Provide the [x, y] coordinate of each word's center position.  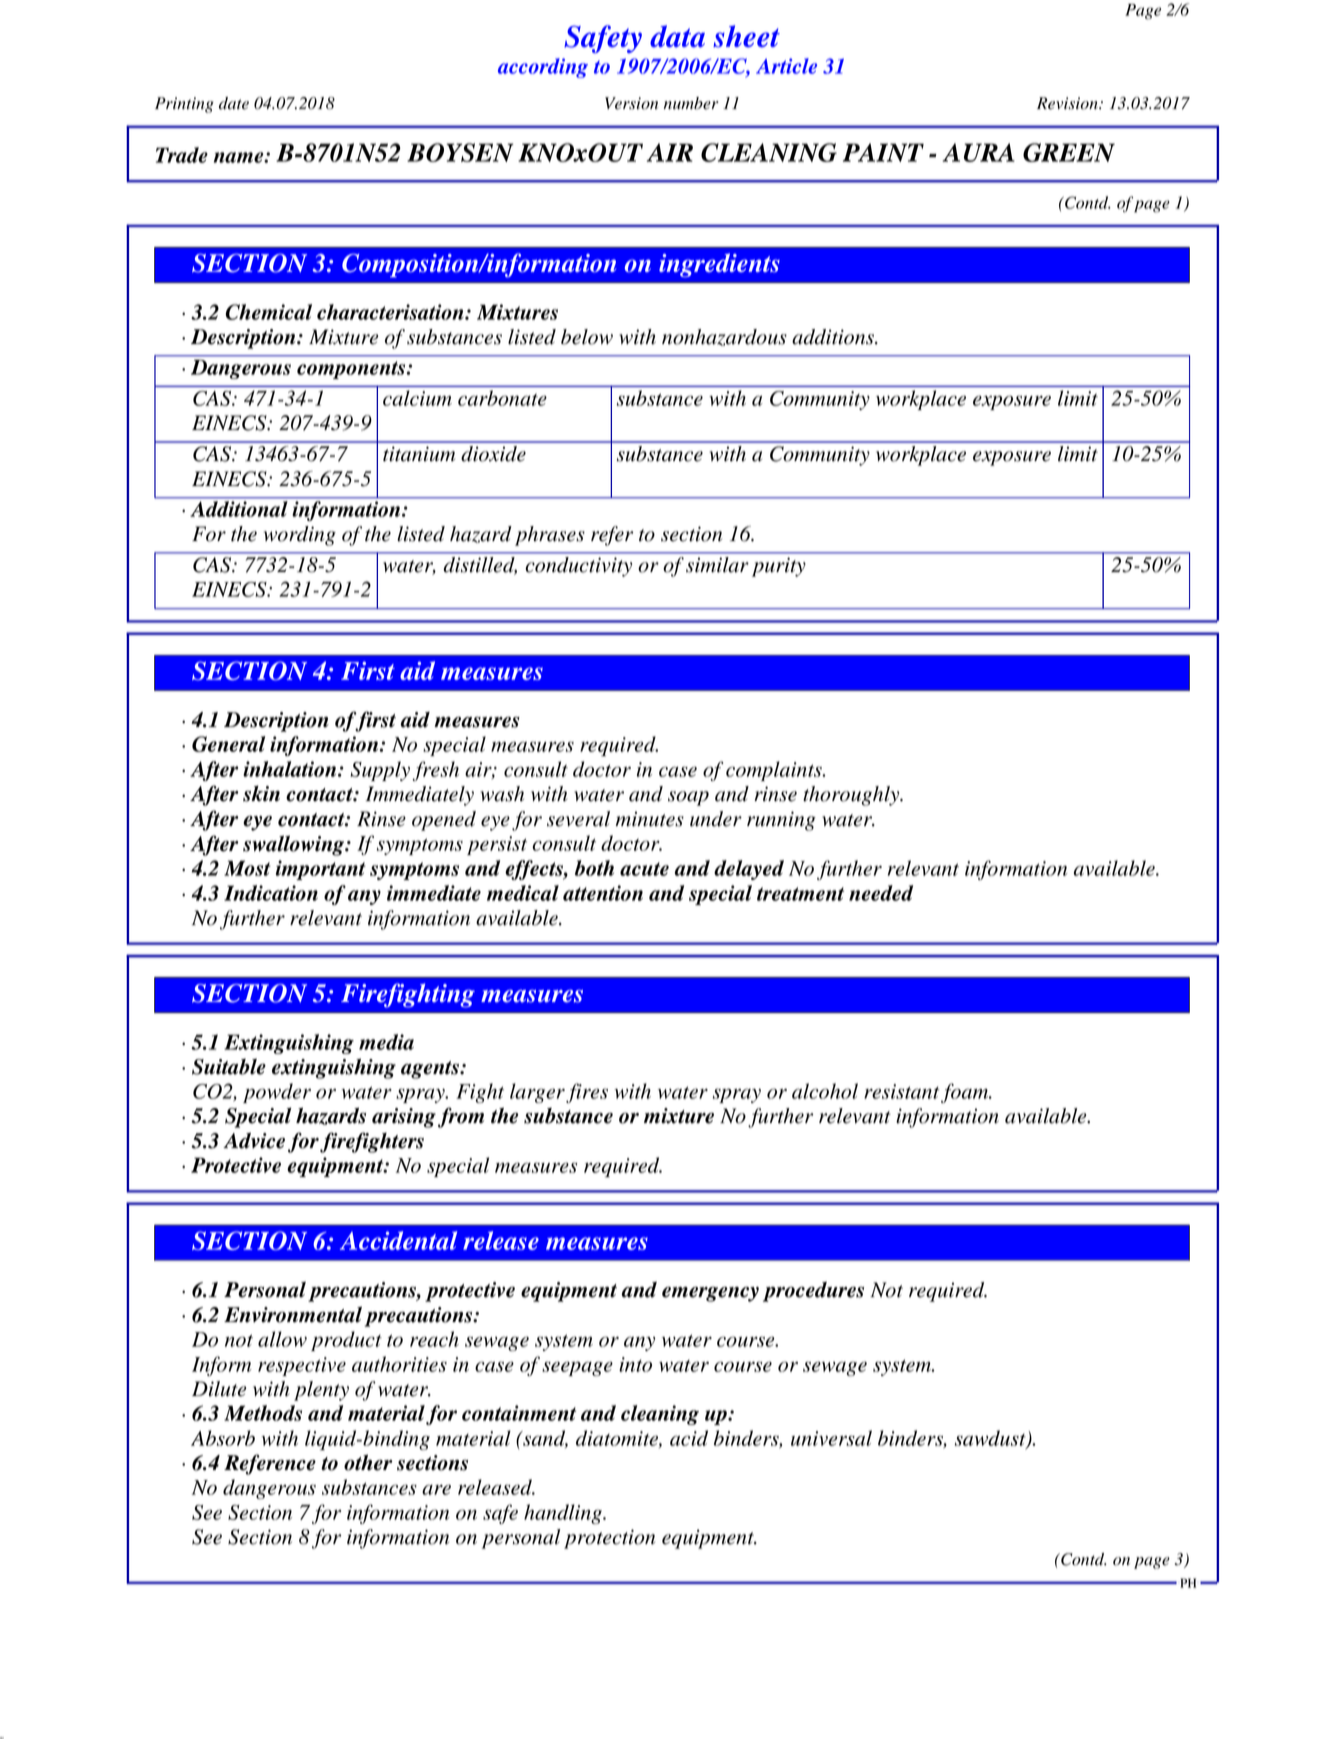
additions [834, 337]
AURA [979, 152]
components [352, 370]
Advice [254, 1140]
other [368, 1462]
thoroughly [852, 796]
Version [631, 103]
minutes [650, 819]
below [587, 337]
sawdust [991, 1439]
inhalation [291, 769]
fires [587, 1093]
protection [609, 1539]
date [234, 103]
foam [966, 1093]
